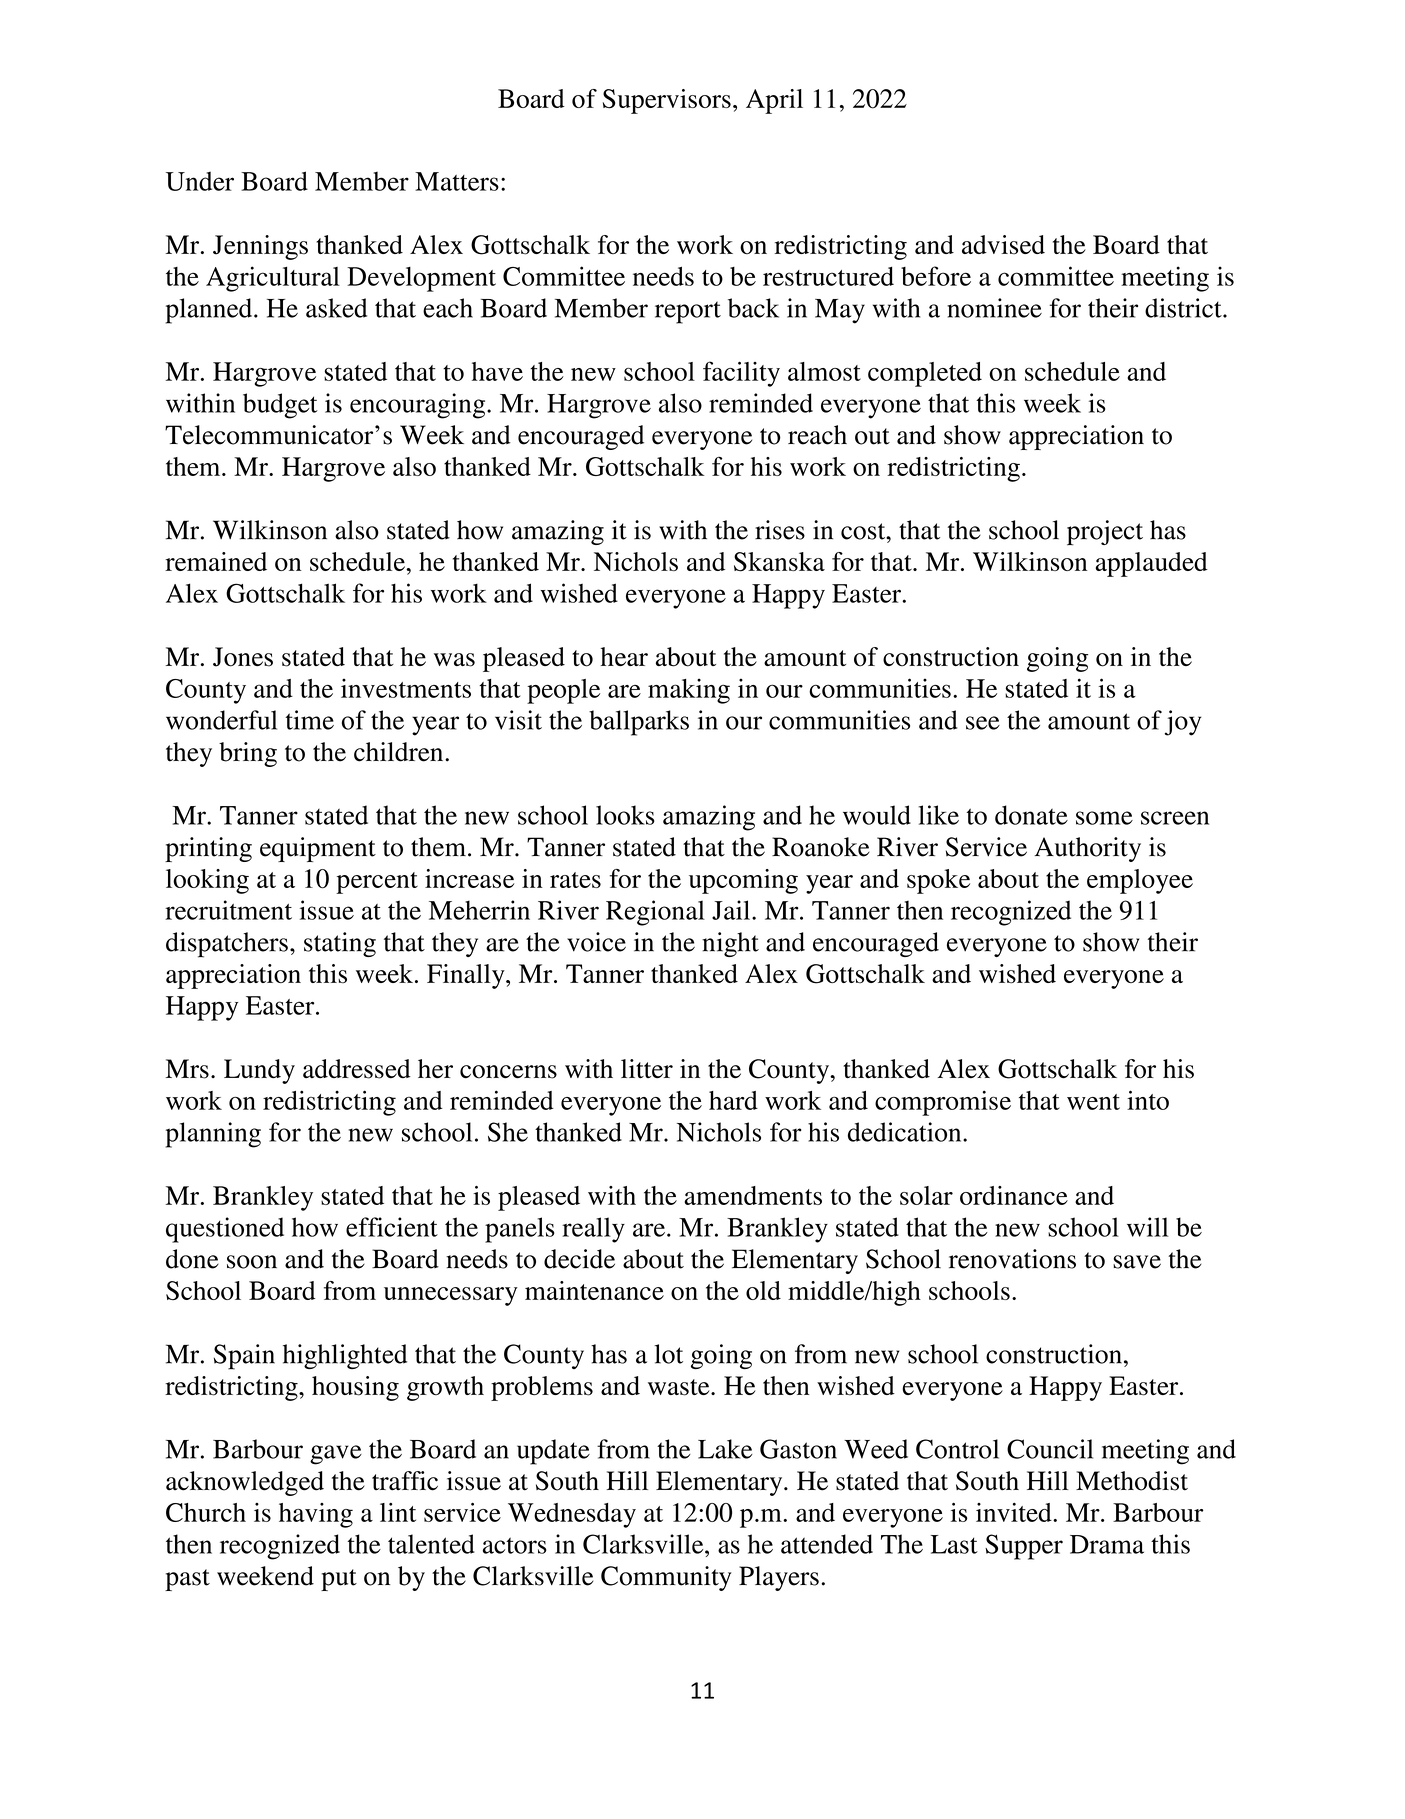 The image size is (1405, 1819). Describe the element at coordinates (1151, 564) in the document. I see `applauded` at that location.
